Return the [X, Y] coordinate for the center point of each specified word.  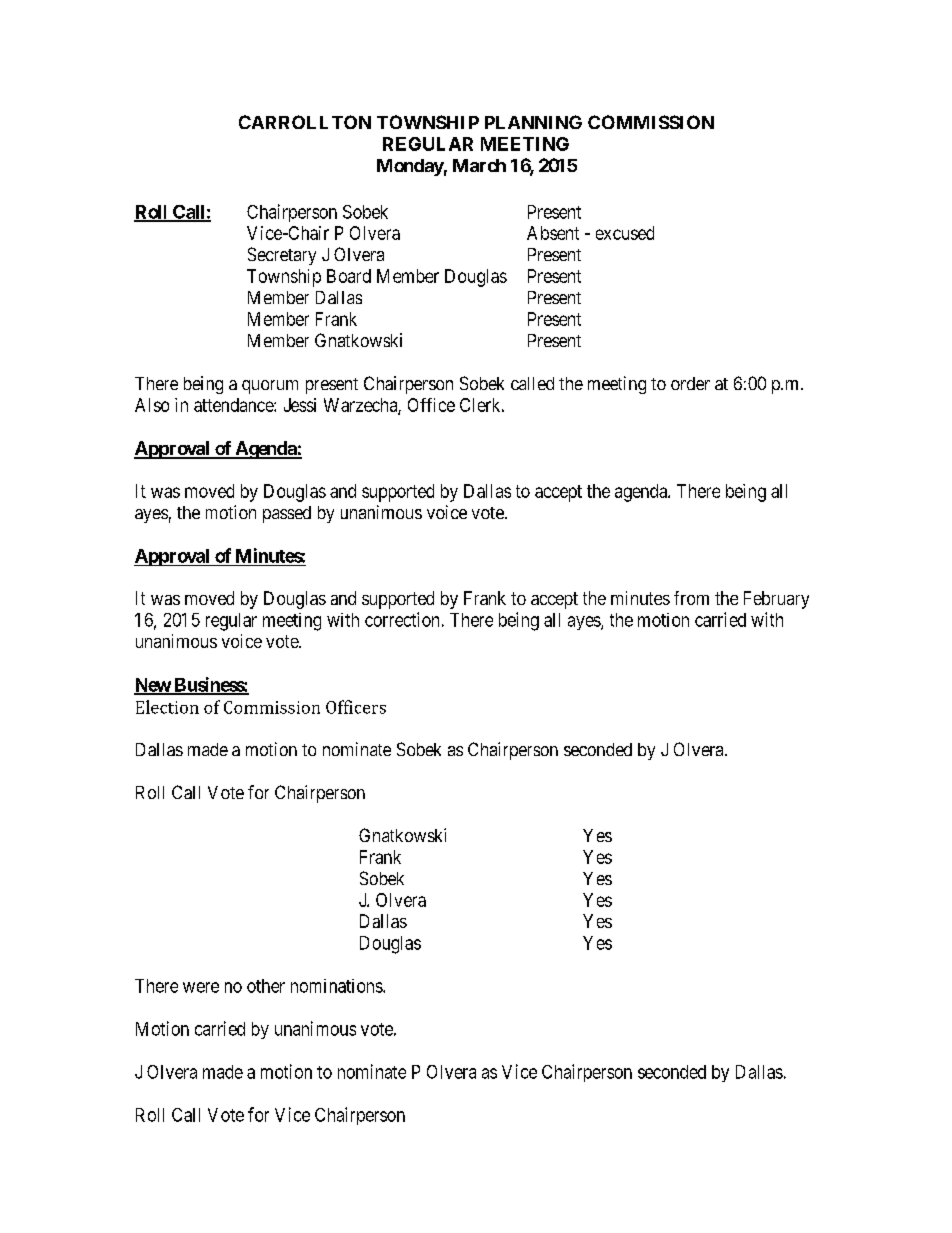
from [691, 598]
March [479, 165]
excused [625, 233]
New [153, 686]
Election [167, 707]
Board [349, 276]
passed [287, 514]
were [201, 987]
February [776, 600]
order [690, 383]
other [266, 986]
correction [402, 619]
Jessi [300, 405]
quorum [270, 387]
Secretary [282, 256]
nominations [337, 986]
